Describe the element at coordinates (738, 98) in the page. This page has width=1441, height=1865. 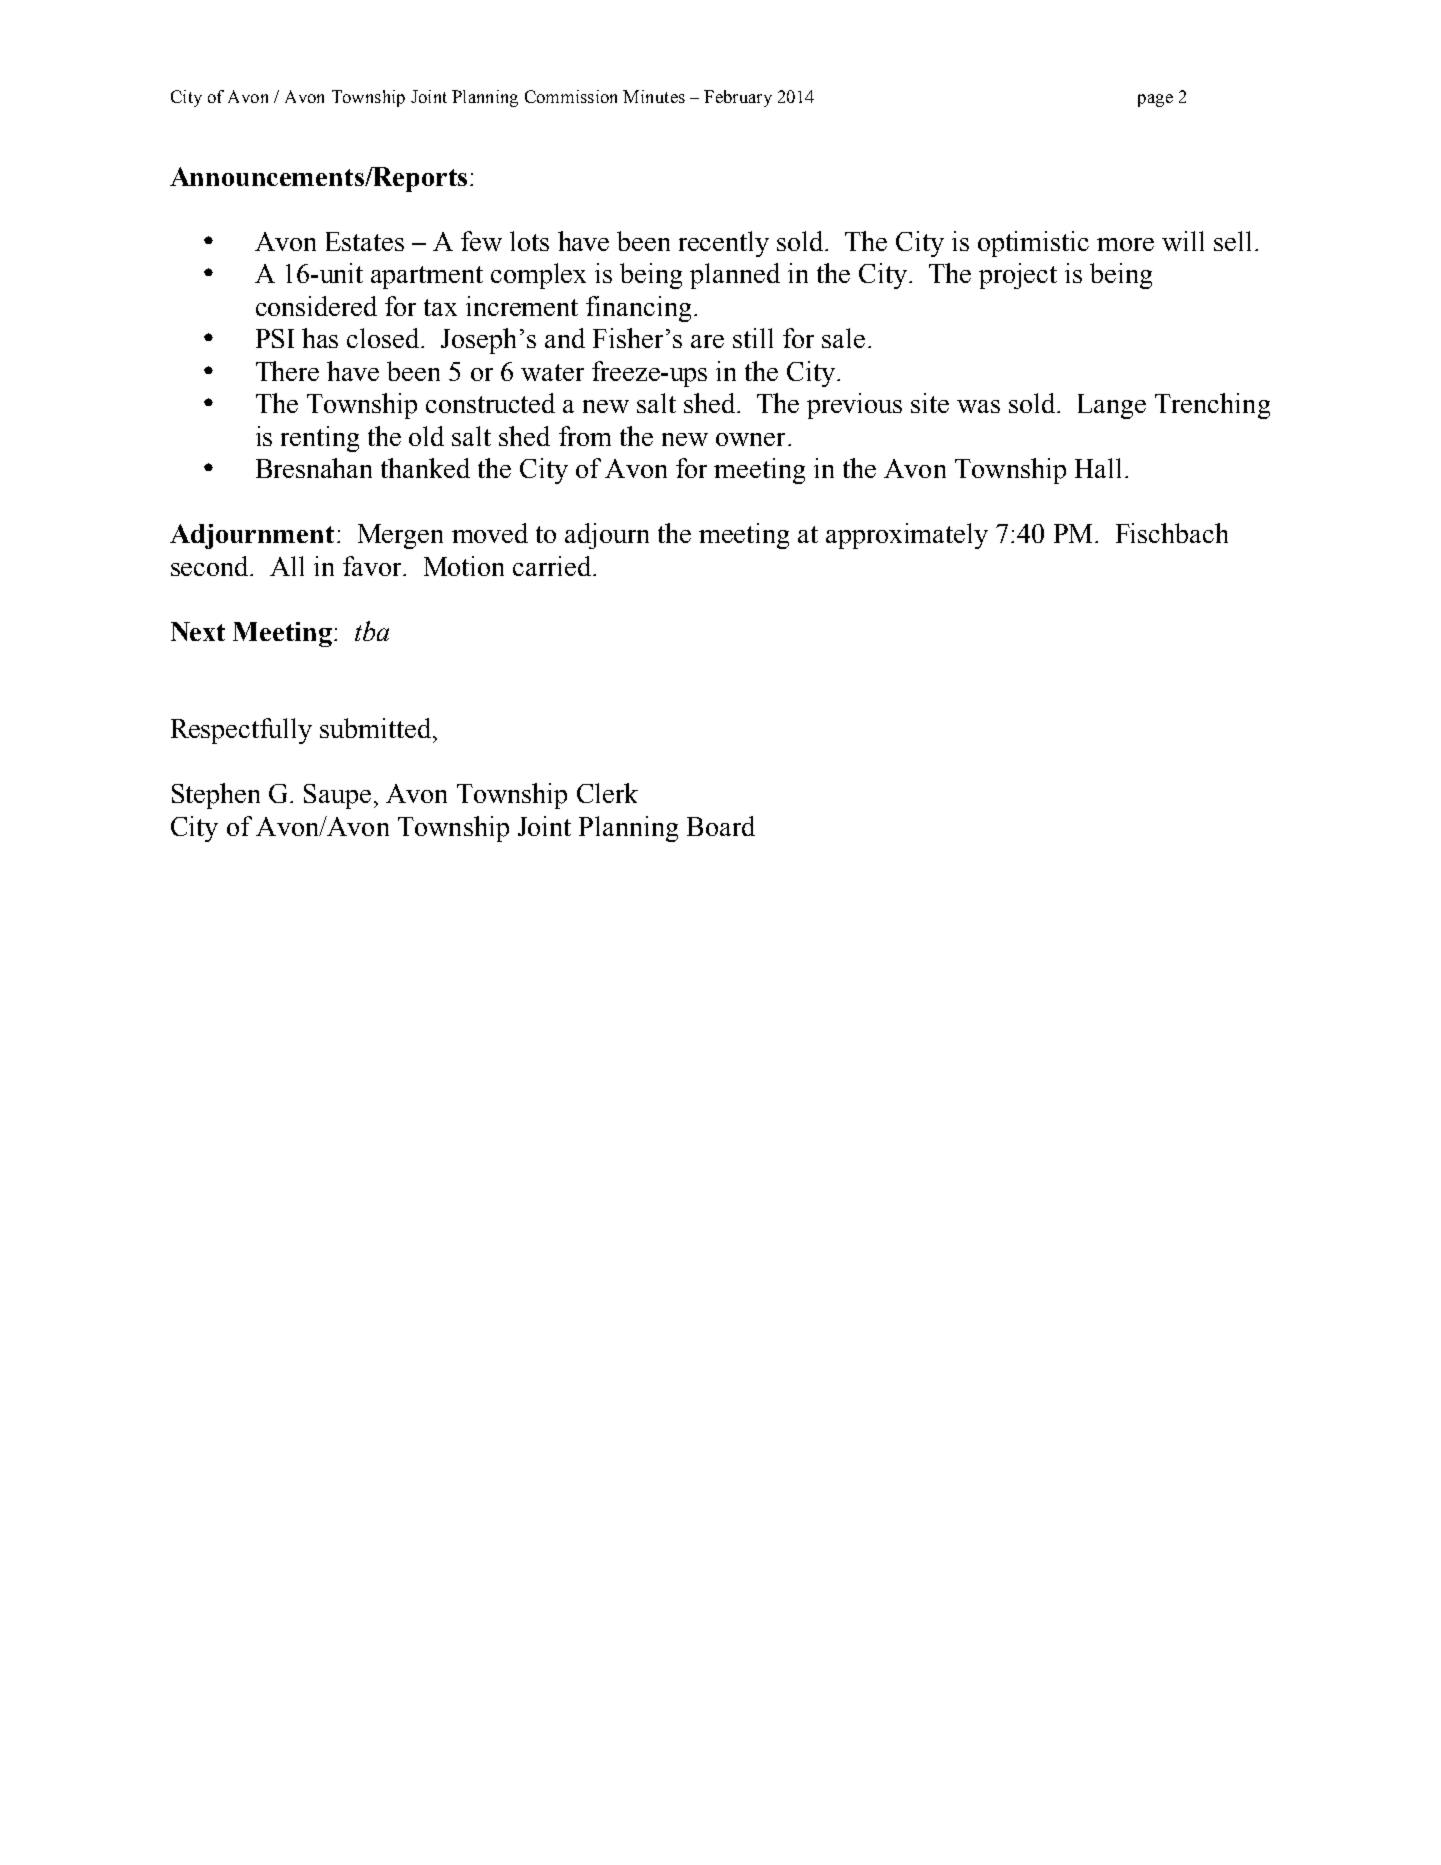
I see `February` at that location.
